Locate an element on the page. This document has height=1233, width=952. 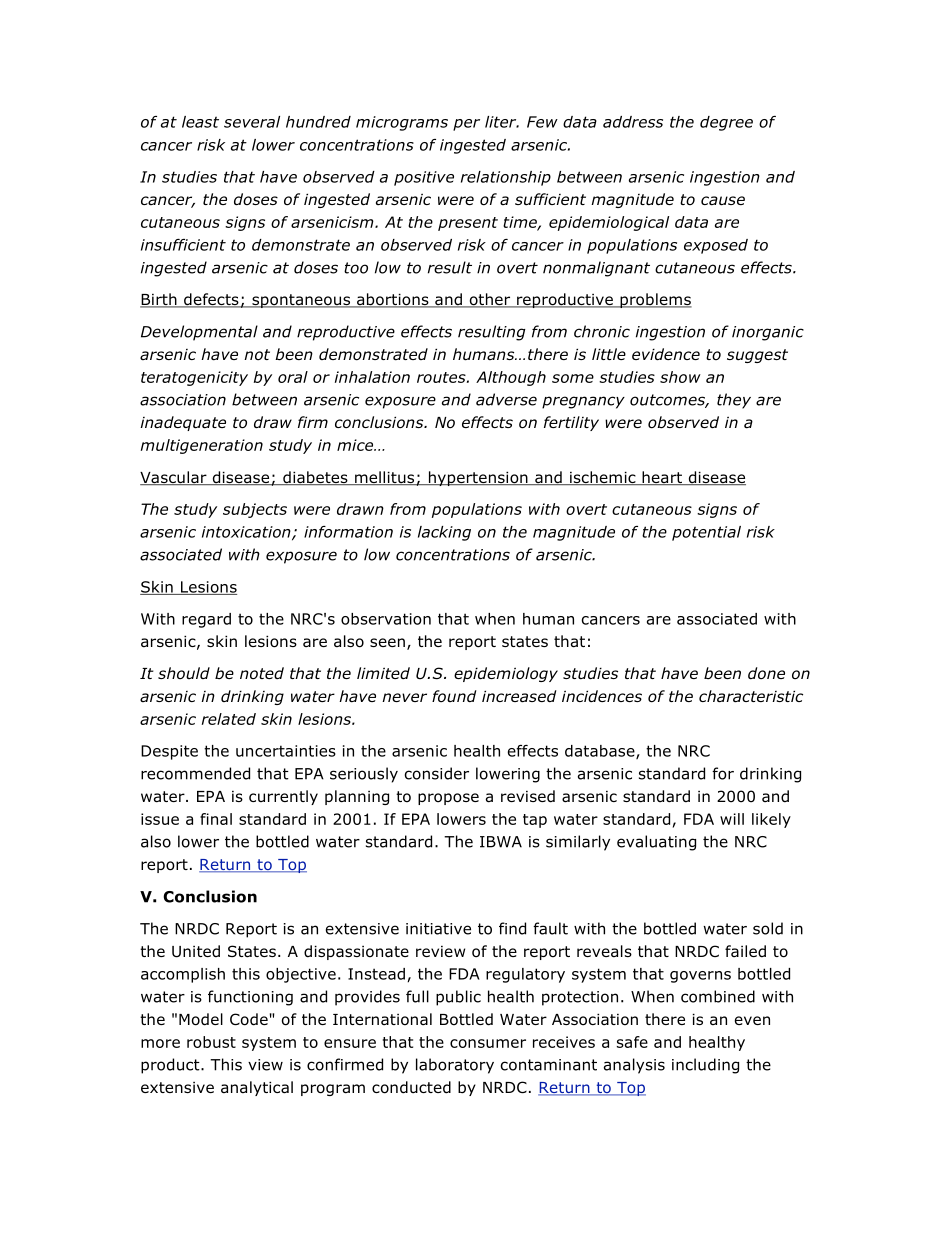
heart is located at coordinates (662, 478).
